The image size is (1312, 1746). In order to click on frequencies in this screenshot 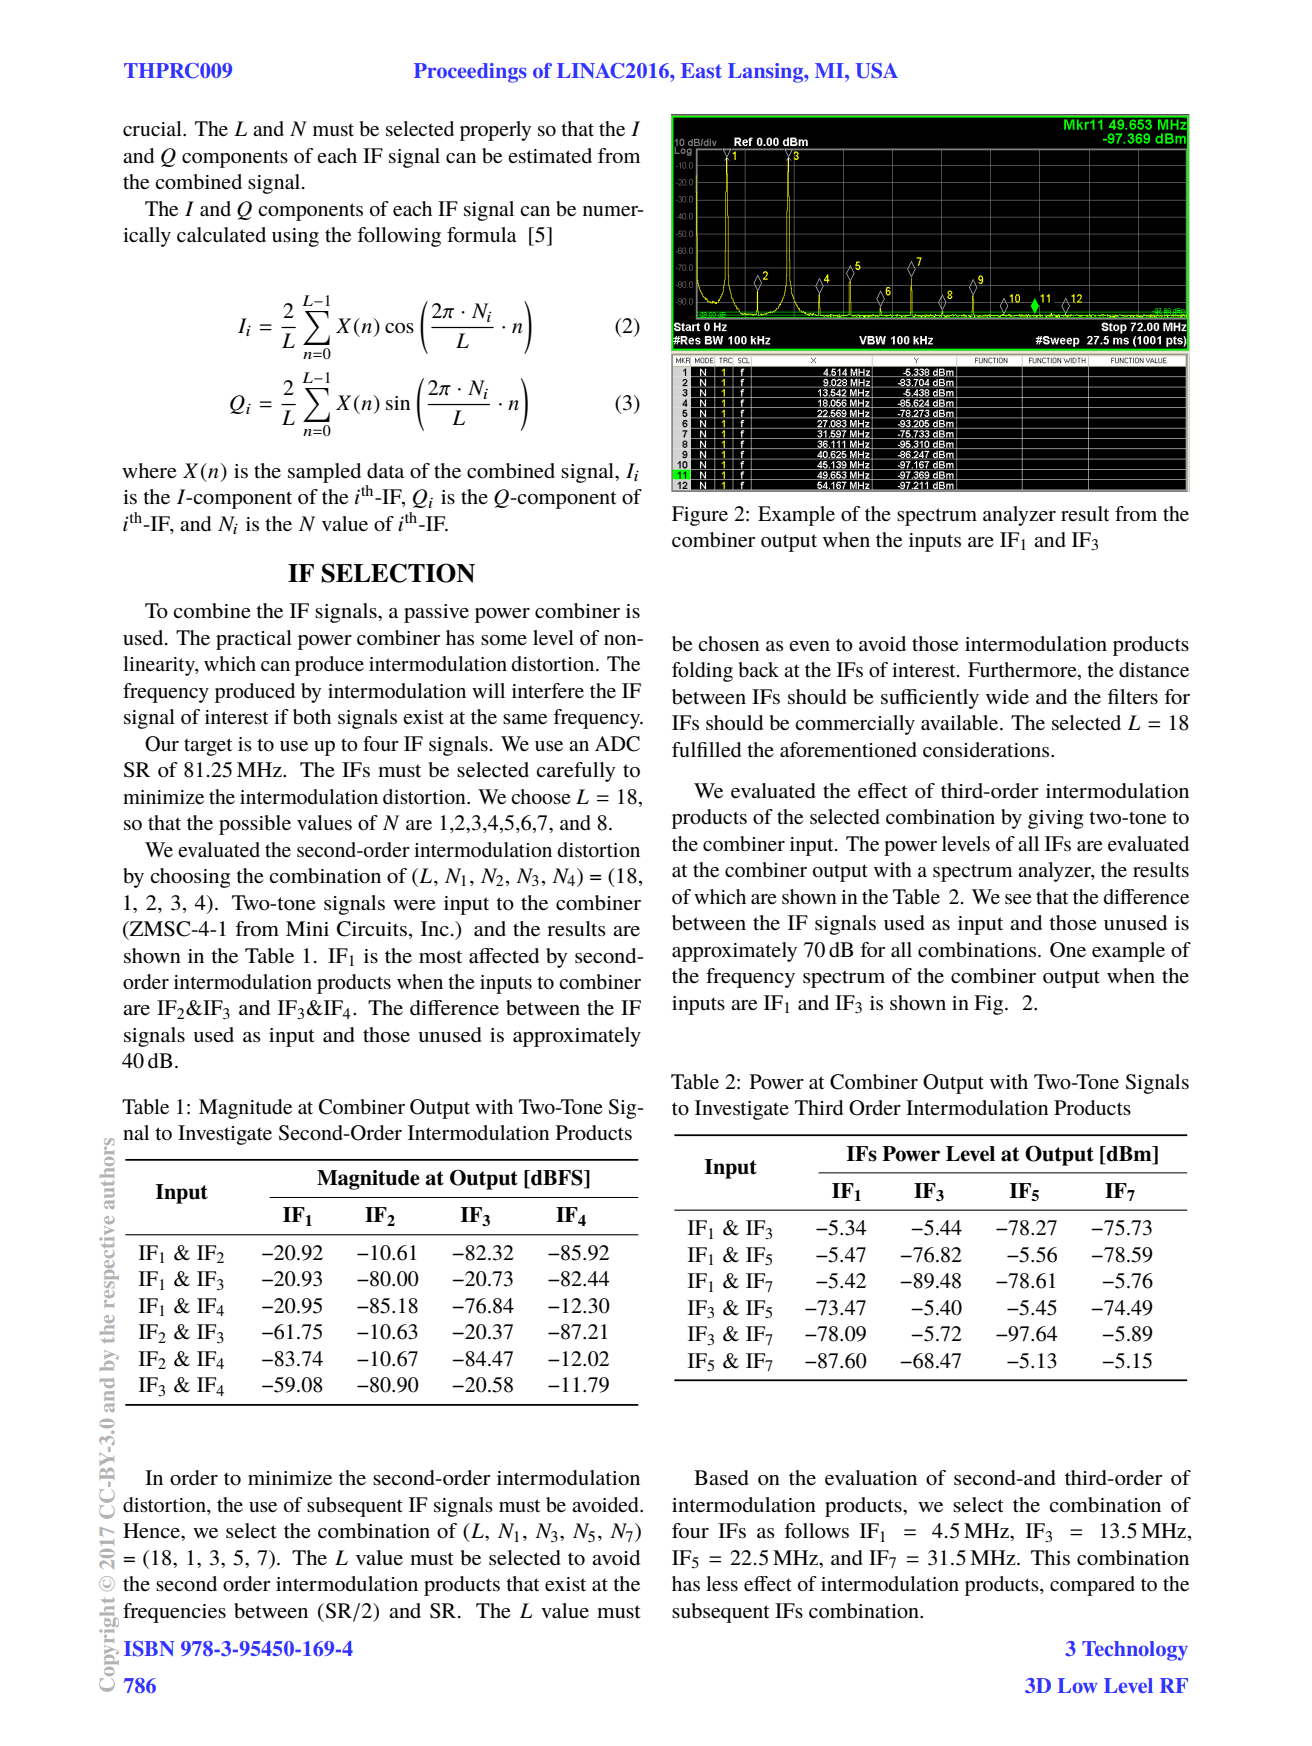, I will do `click(174, 1613)`.
